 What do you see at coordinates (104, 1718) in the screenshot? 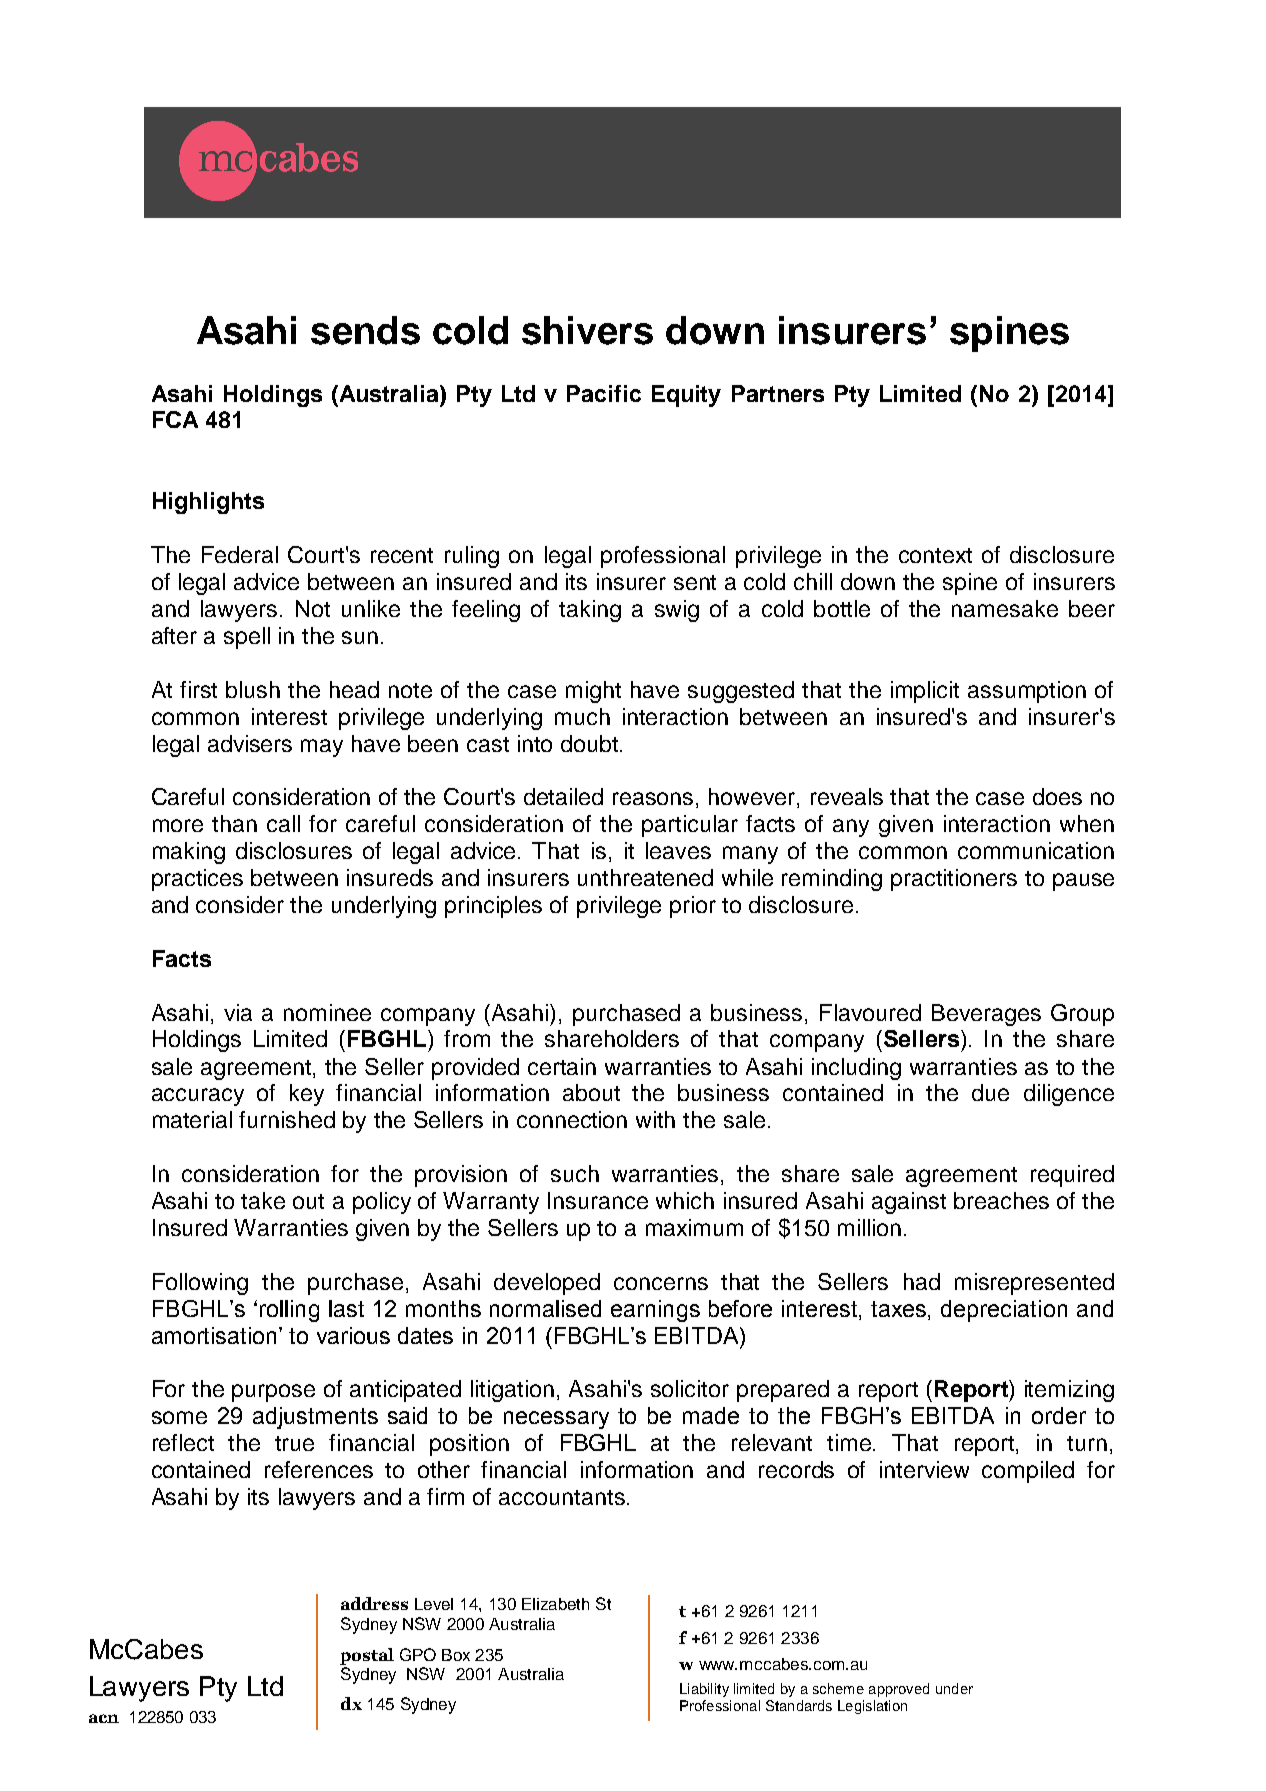
I see `acn` at bounding box center [104, 1718].
